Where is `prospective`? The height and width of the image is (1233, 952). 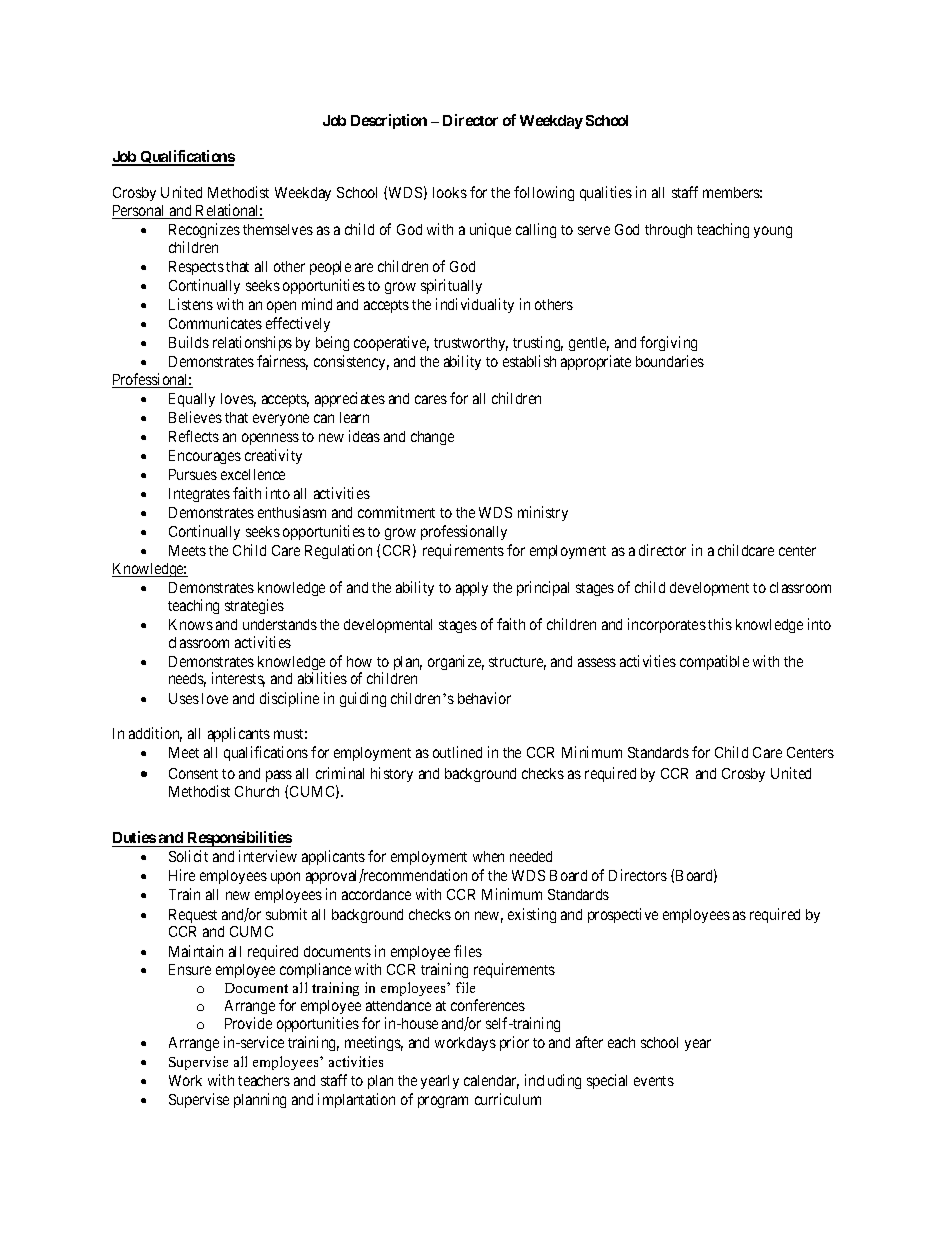
prospective is located at coordinates (623, 915).
